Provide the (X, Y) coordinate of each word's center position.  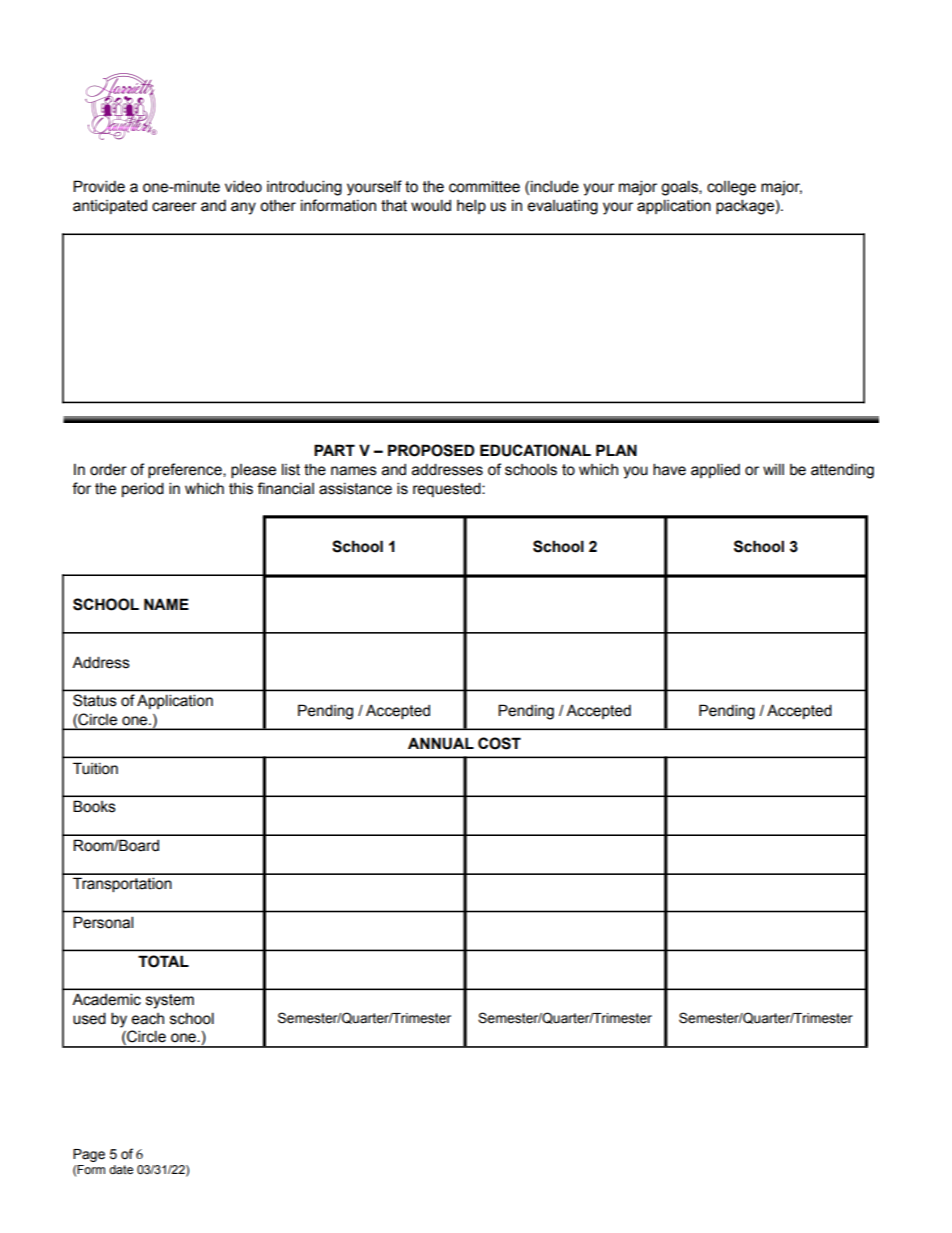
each (147, 1019)
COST (499, 743)
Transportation (122, 884)
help (471, 206)
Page (89, 1155)
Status (94, 700)
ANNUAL (441, 743)
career (174, 207)
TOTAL (163, 961)
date (121, 1169)
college (731, 188)
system (170, 1001)
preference (186, 470)
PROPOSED (431, 450)
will (773, 469)
